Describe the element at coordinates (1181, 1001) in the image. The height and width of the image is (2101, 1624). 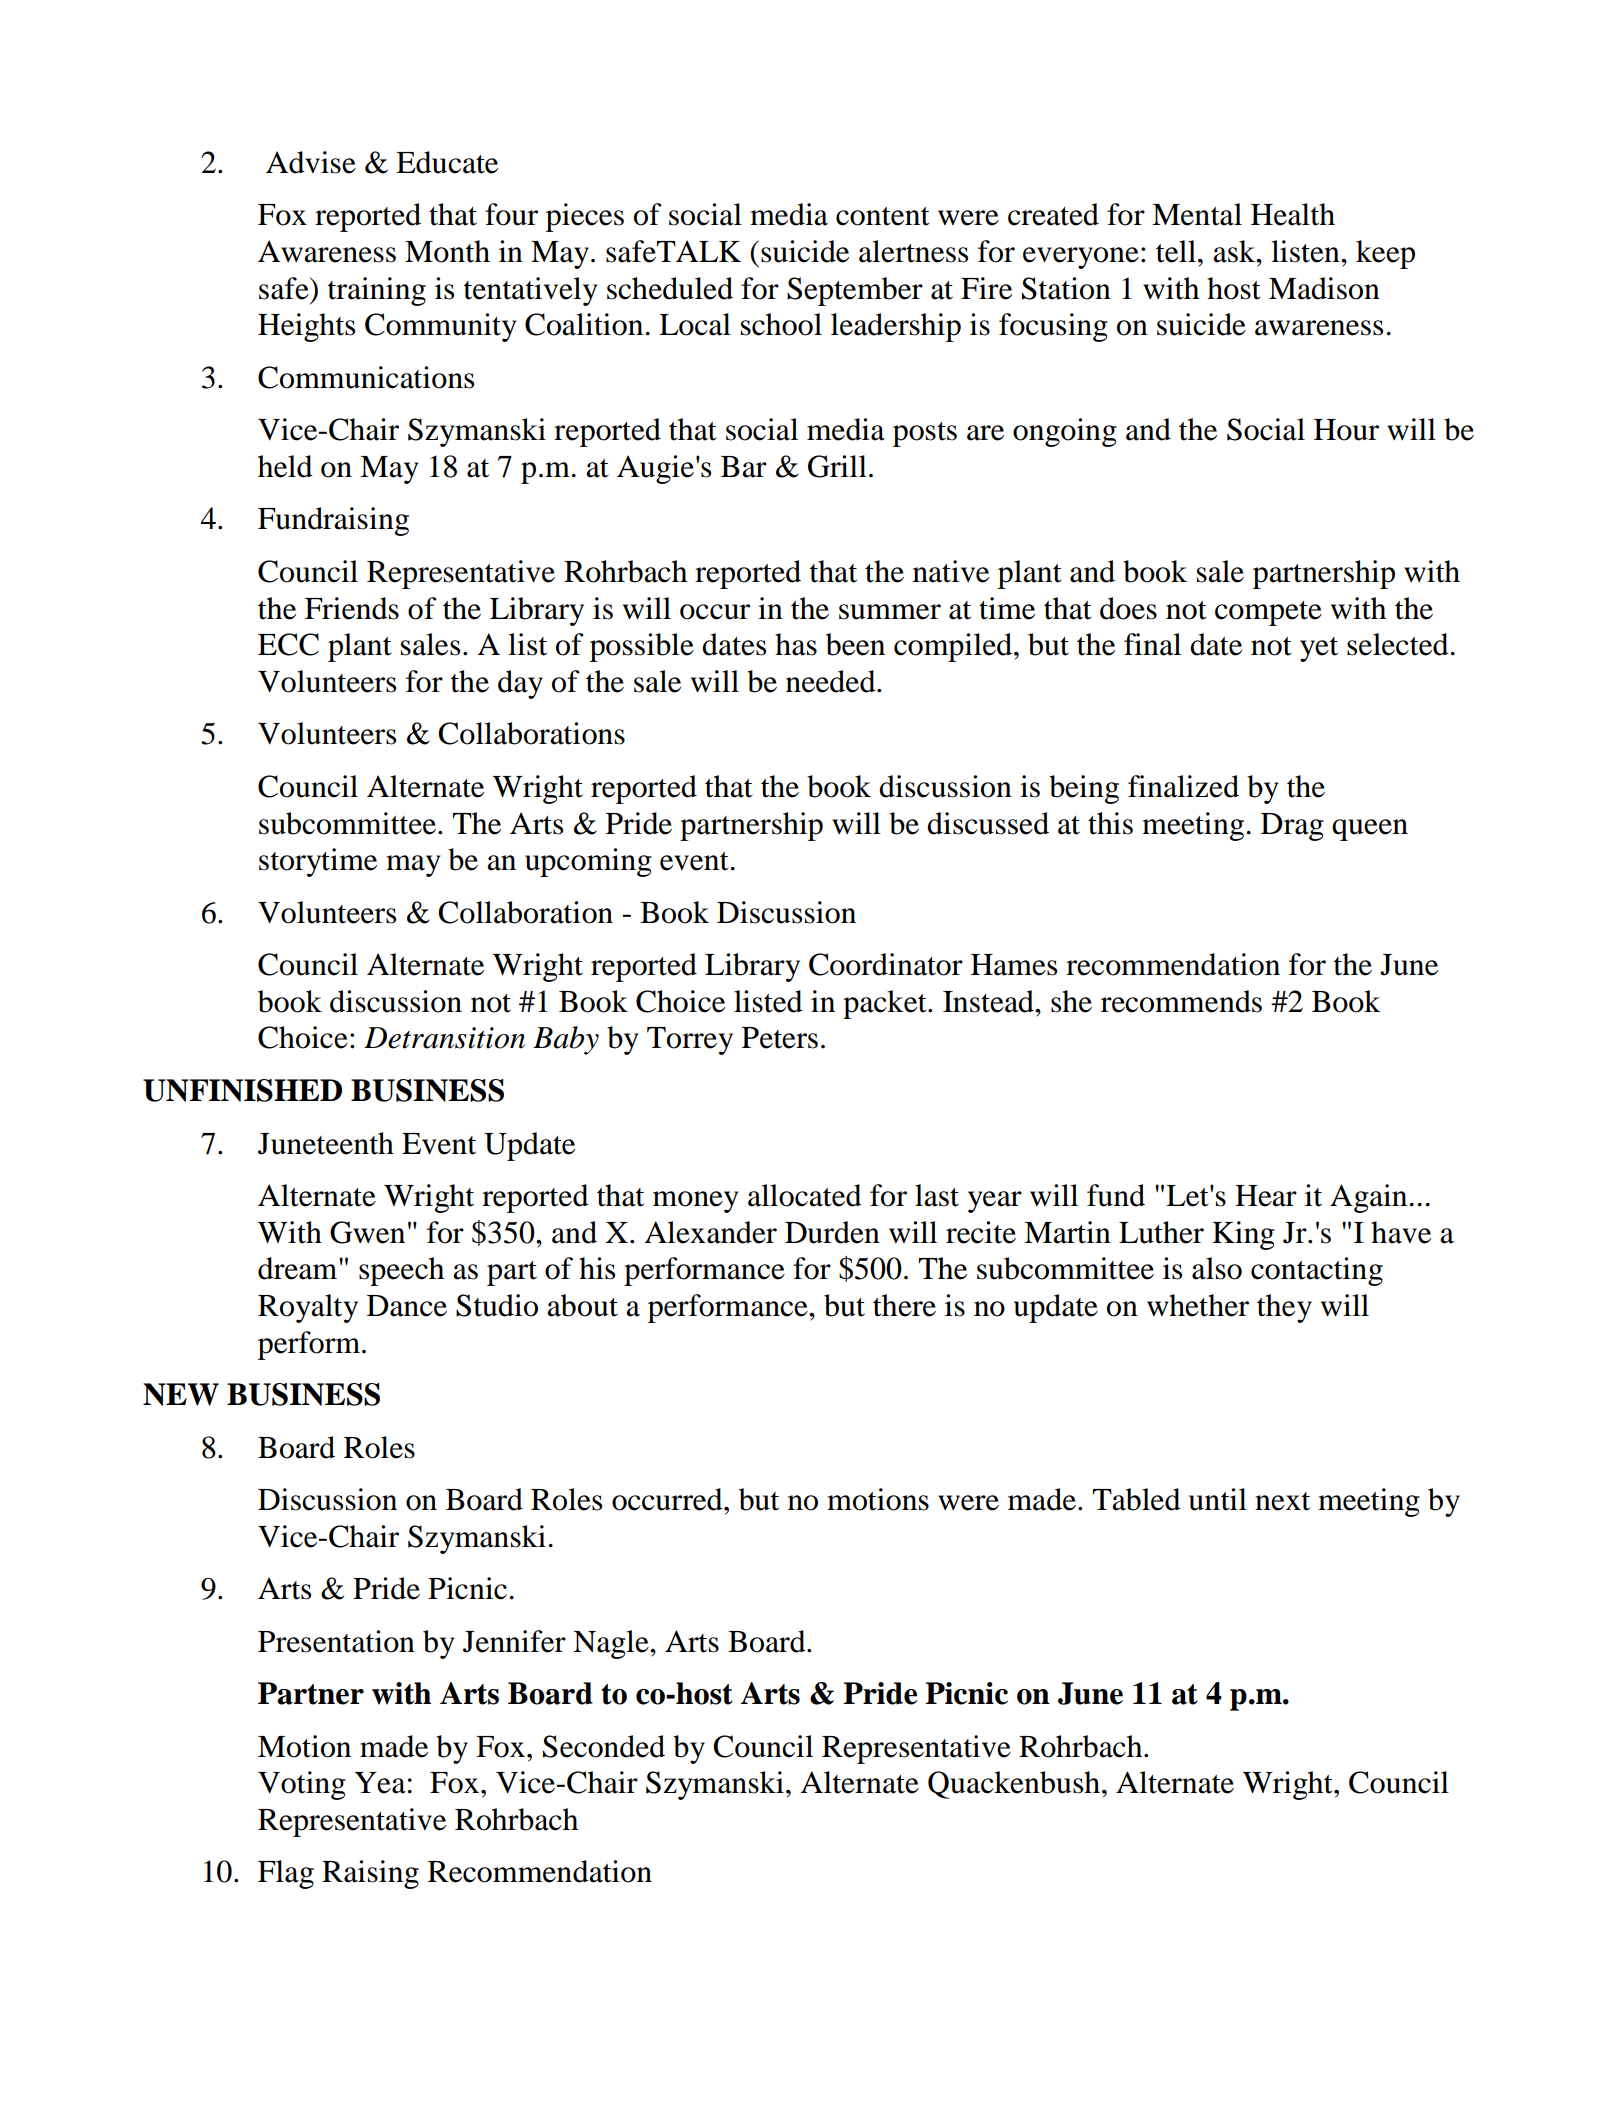
I see `recommends` at that location.
